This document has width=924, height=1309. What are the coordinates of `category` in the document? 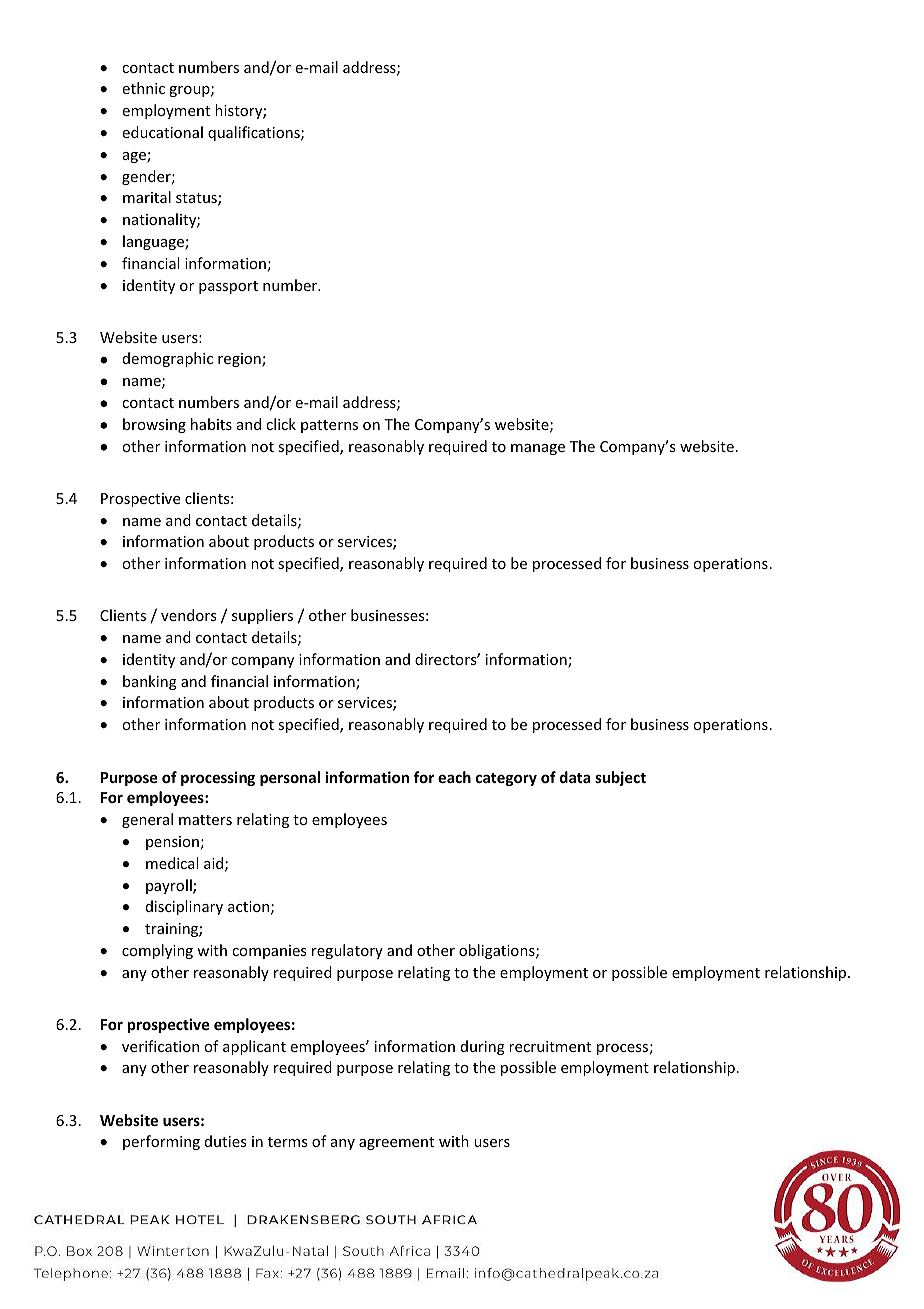 It's located at (506, 779).
